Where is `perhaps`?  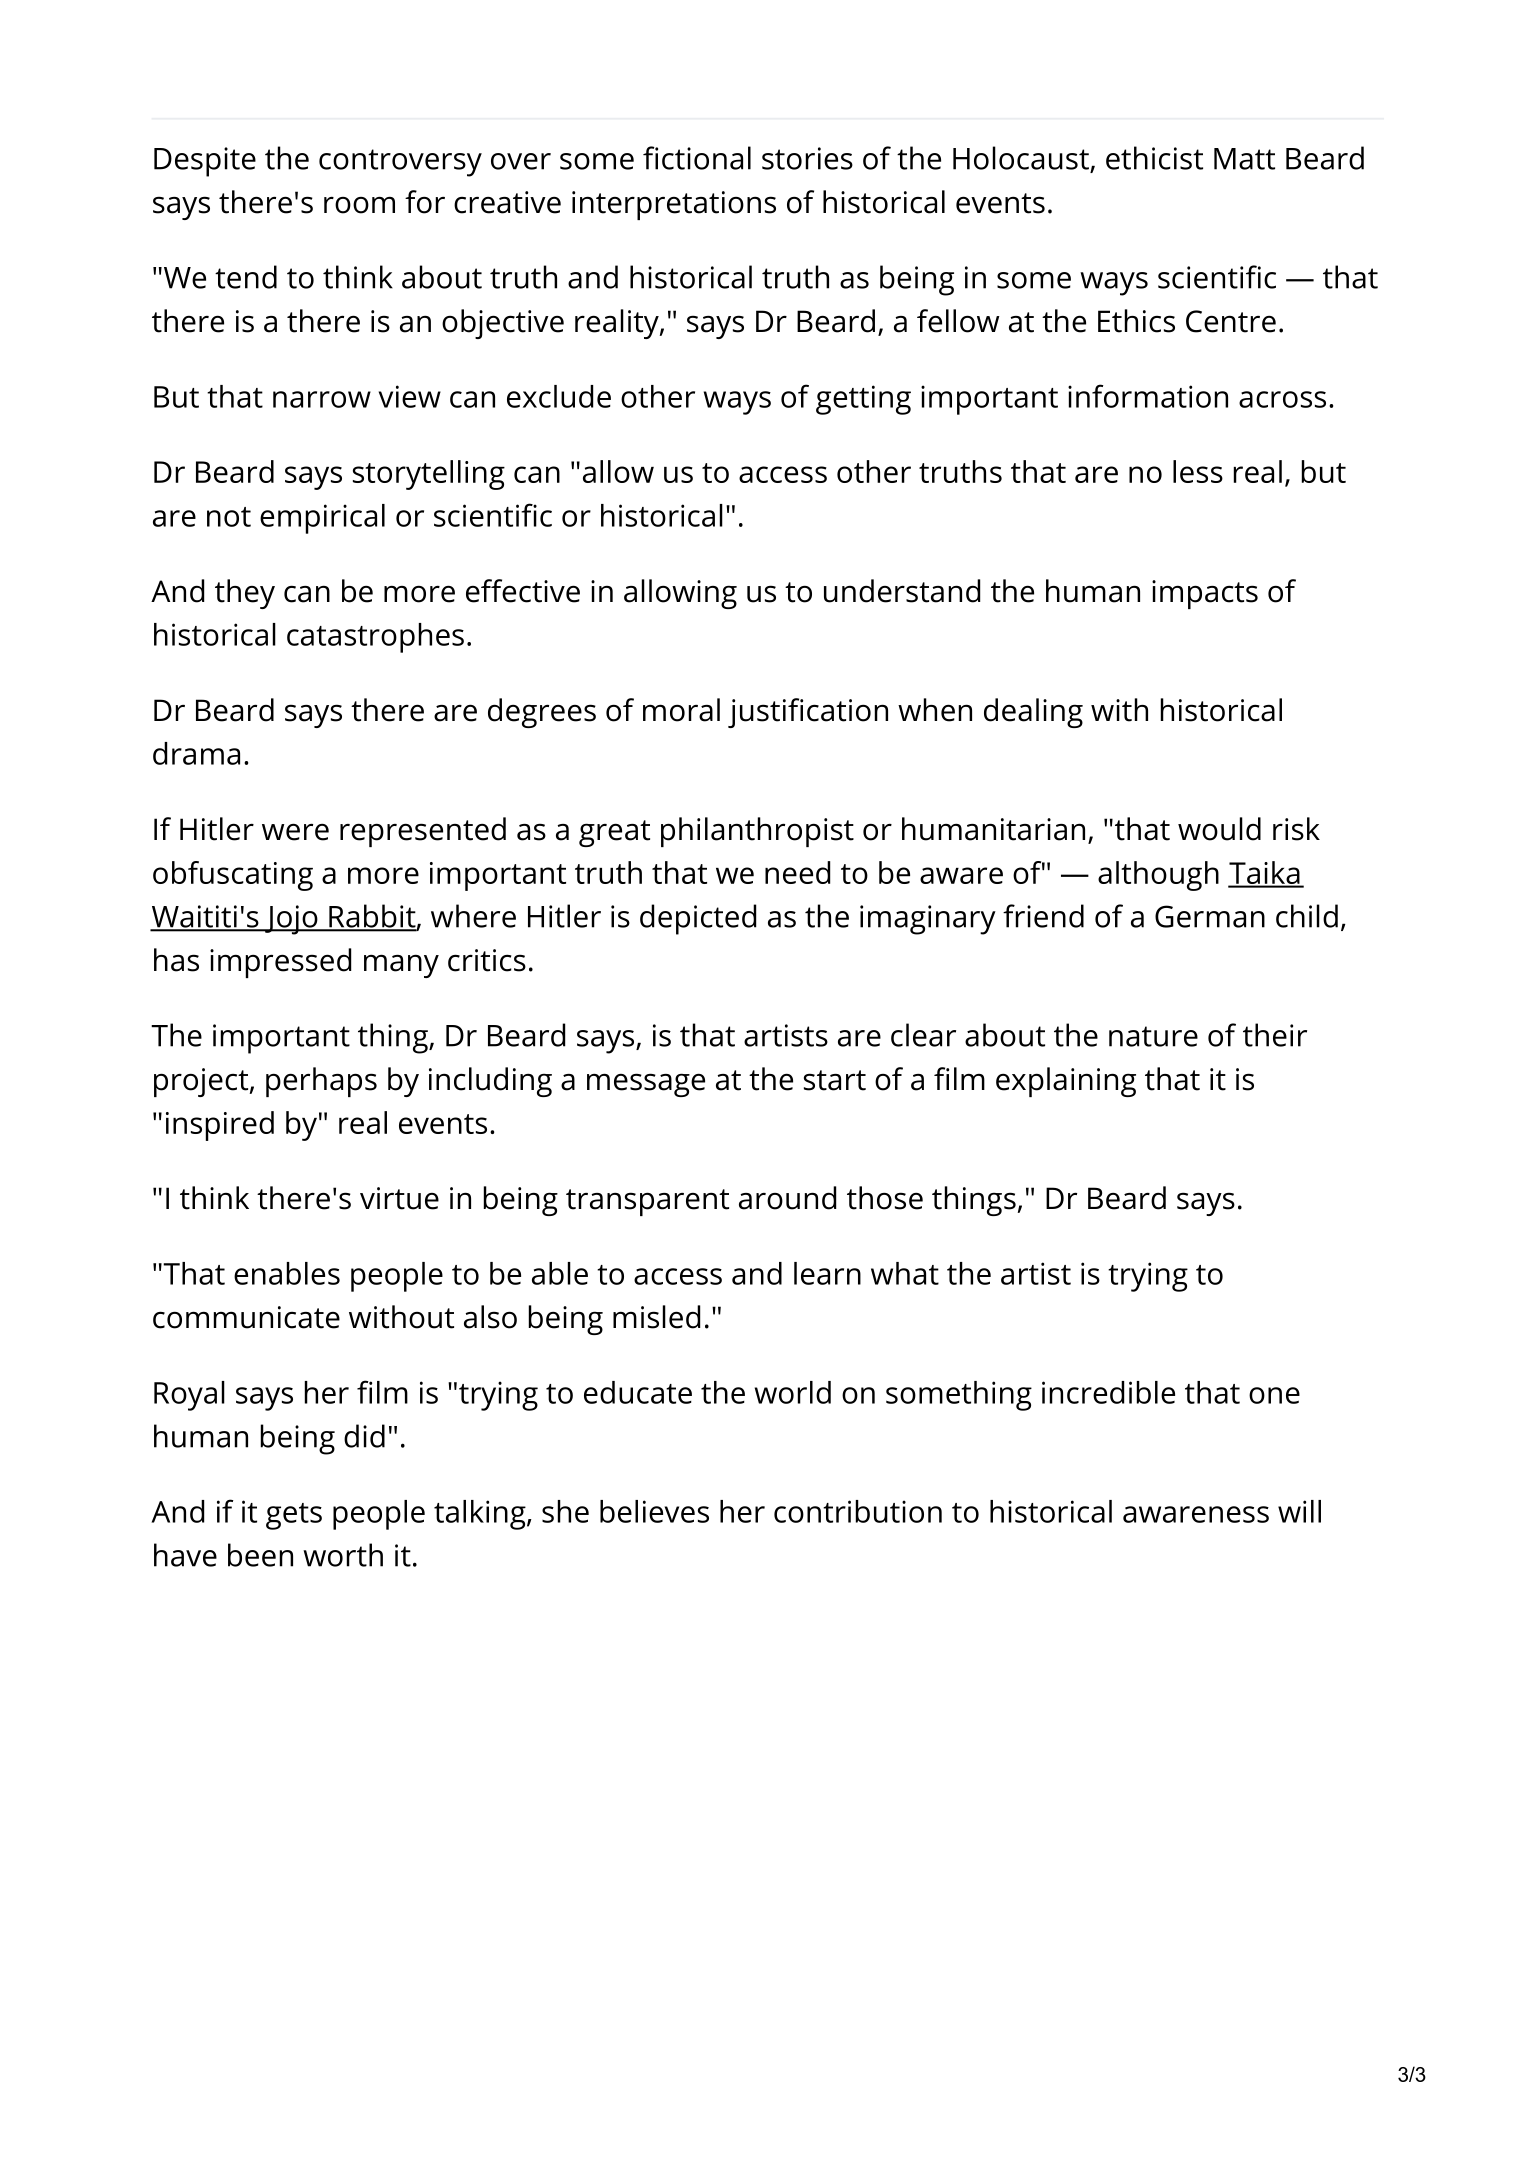 perhaps is located at coordinates (321, 1082).
